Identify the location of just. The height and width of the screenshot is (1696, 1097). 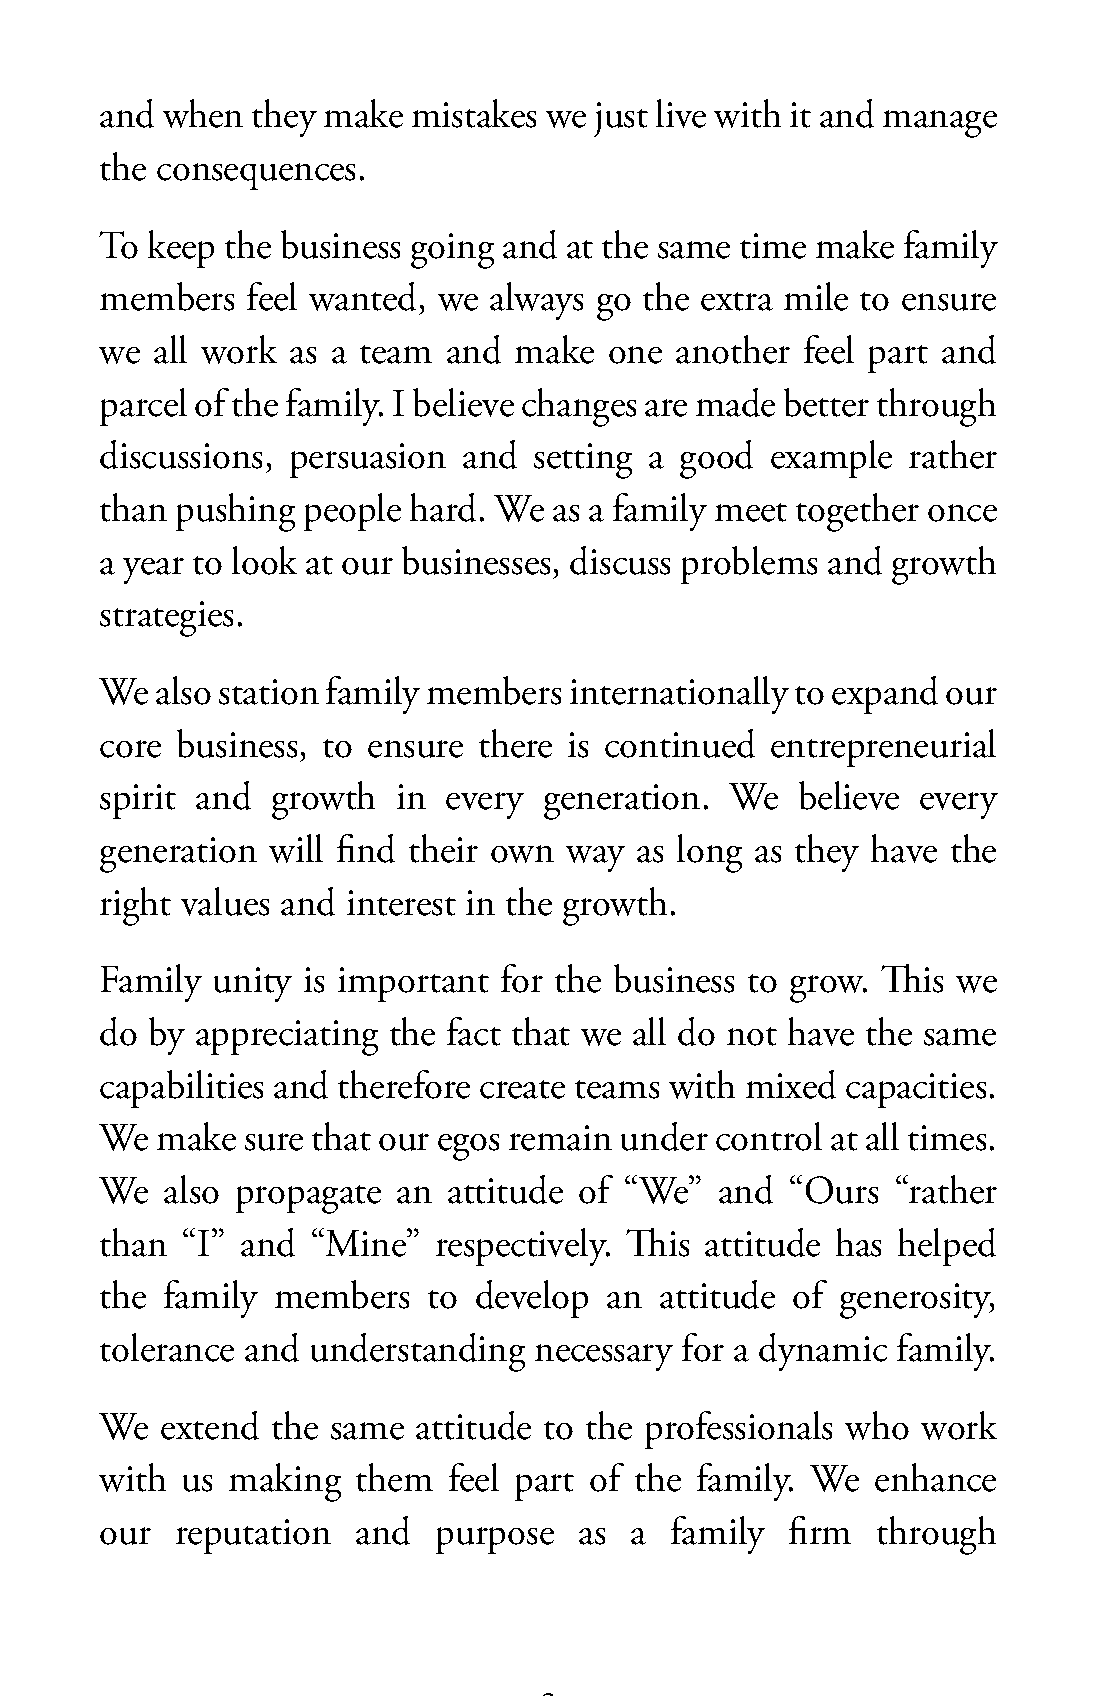
(621, 119).
